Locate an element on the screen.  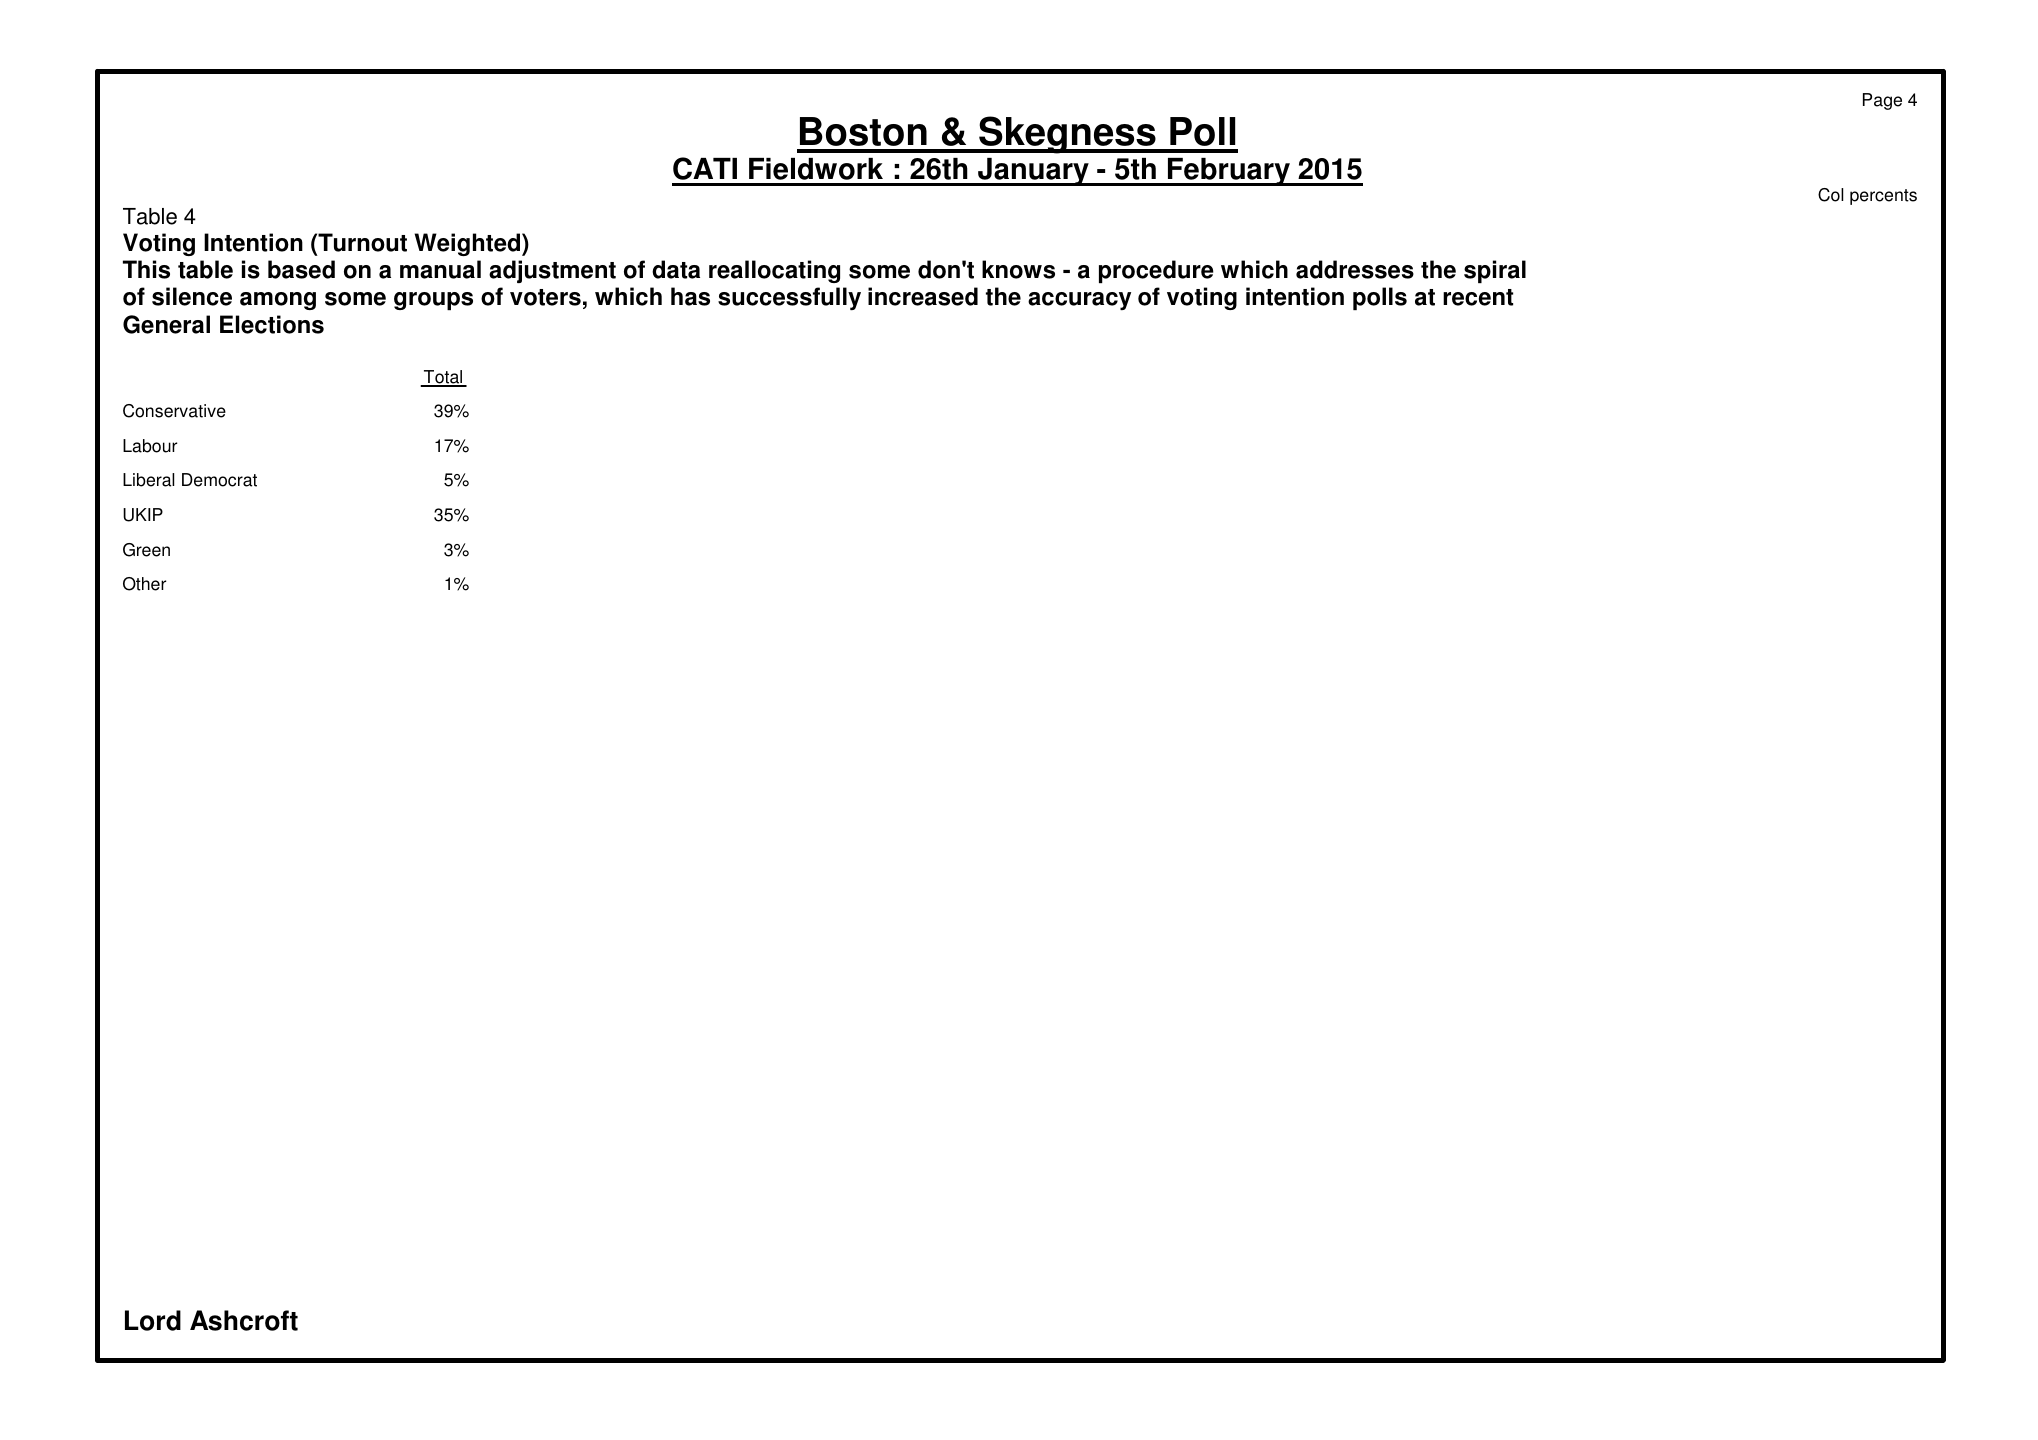
Green is located at coordinates (146, 550).
